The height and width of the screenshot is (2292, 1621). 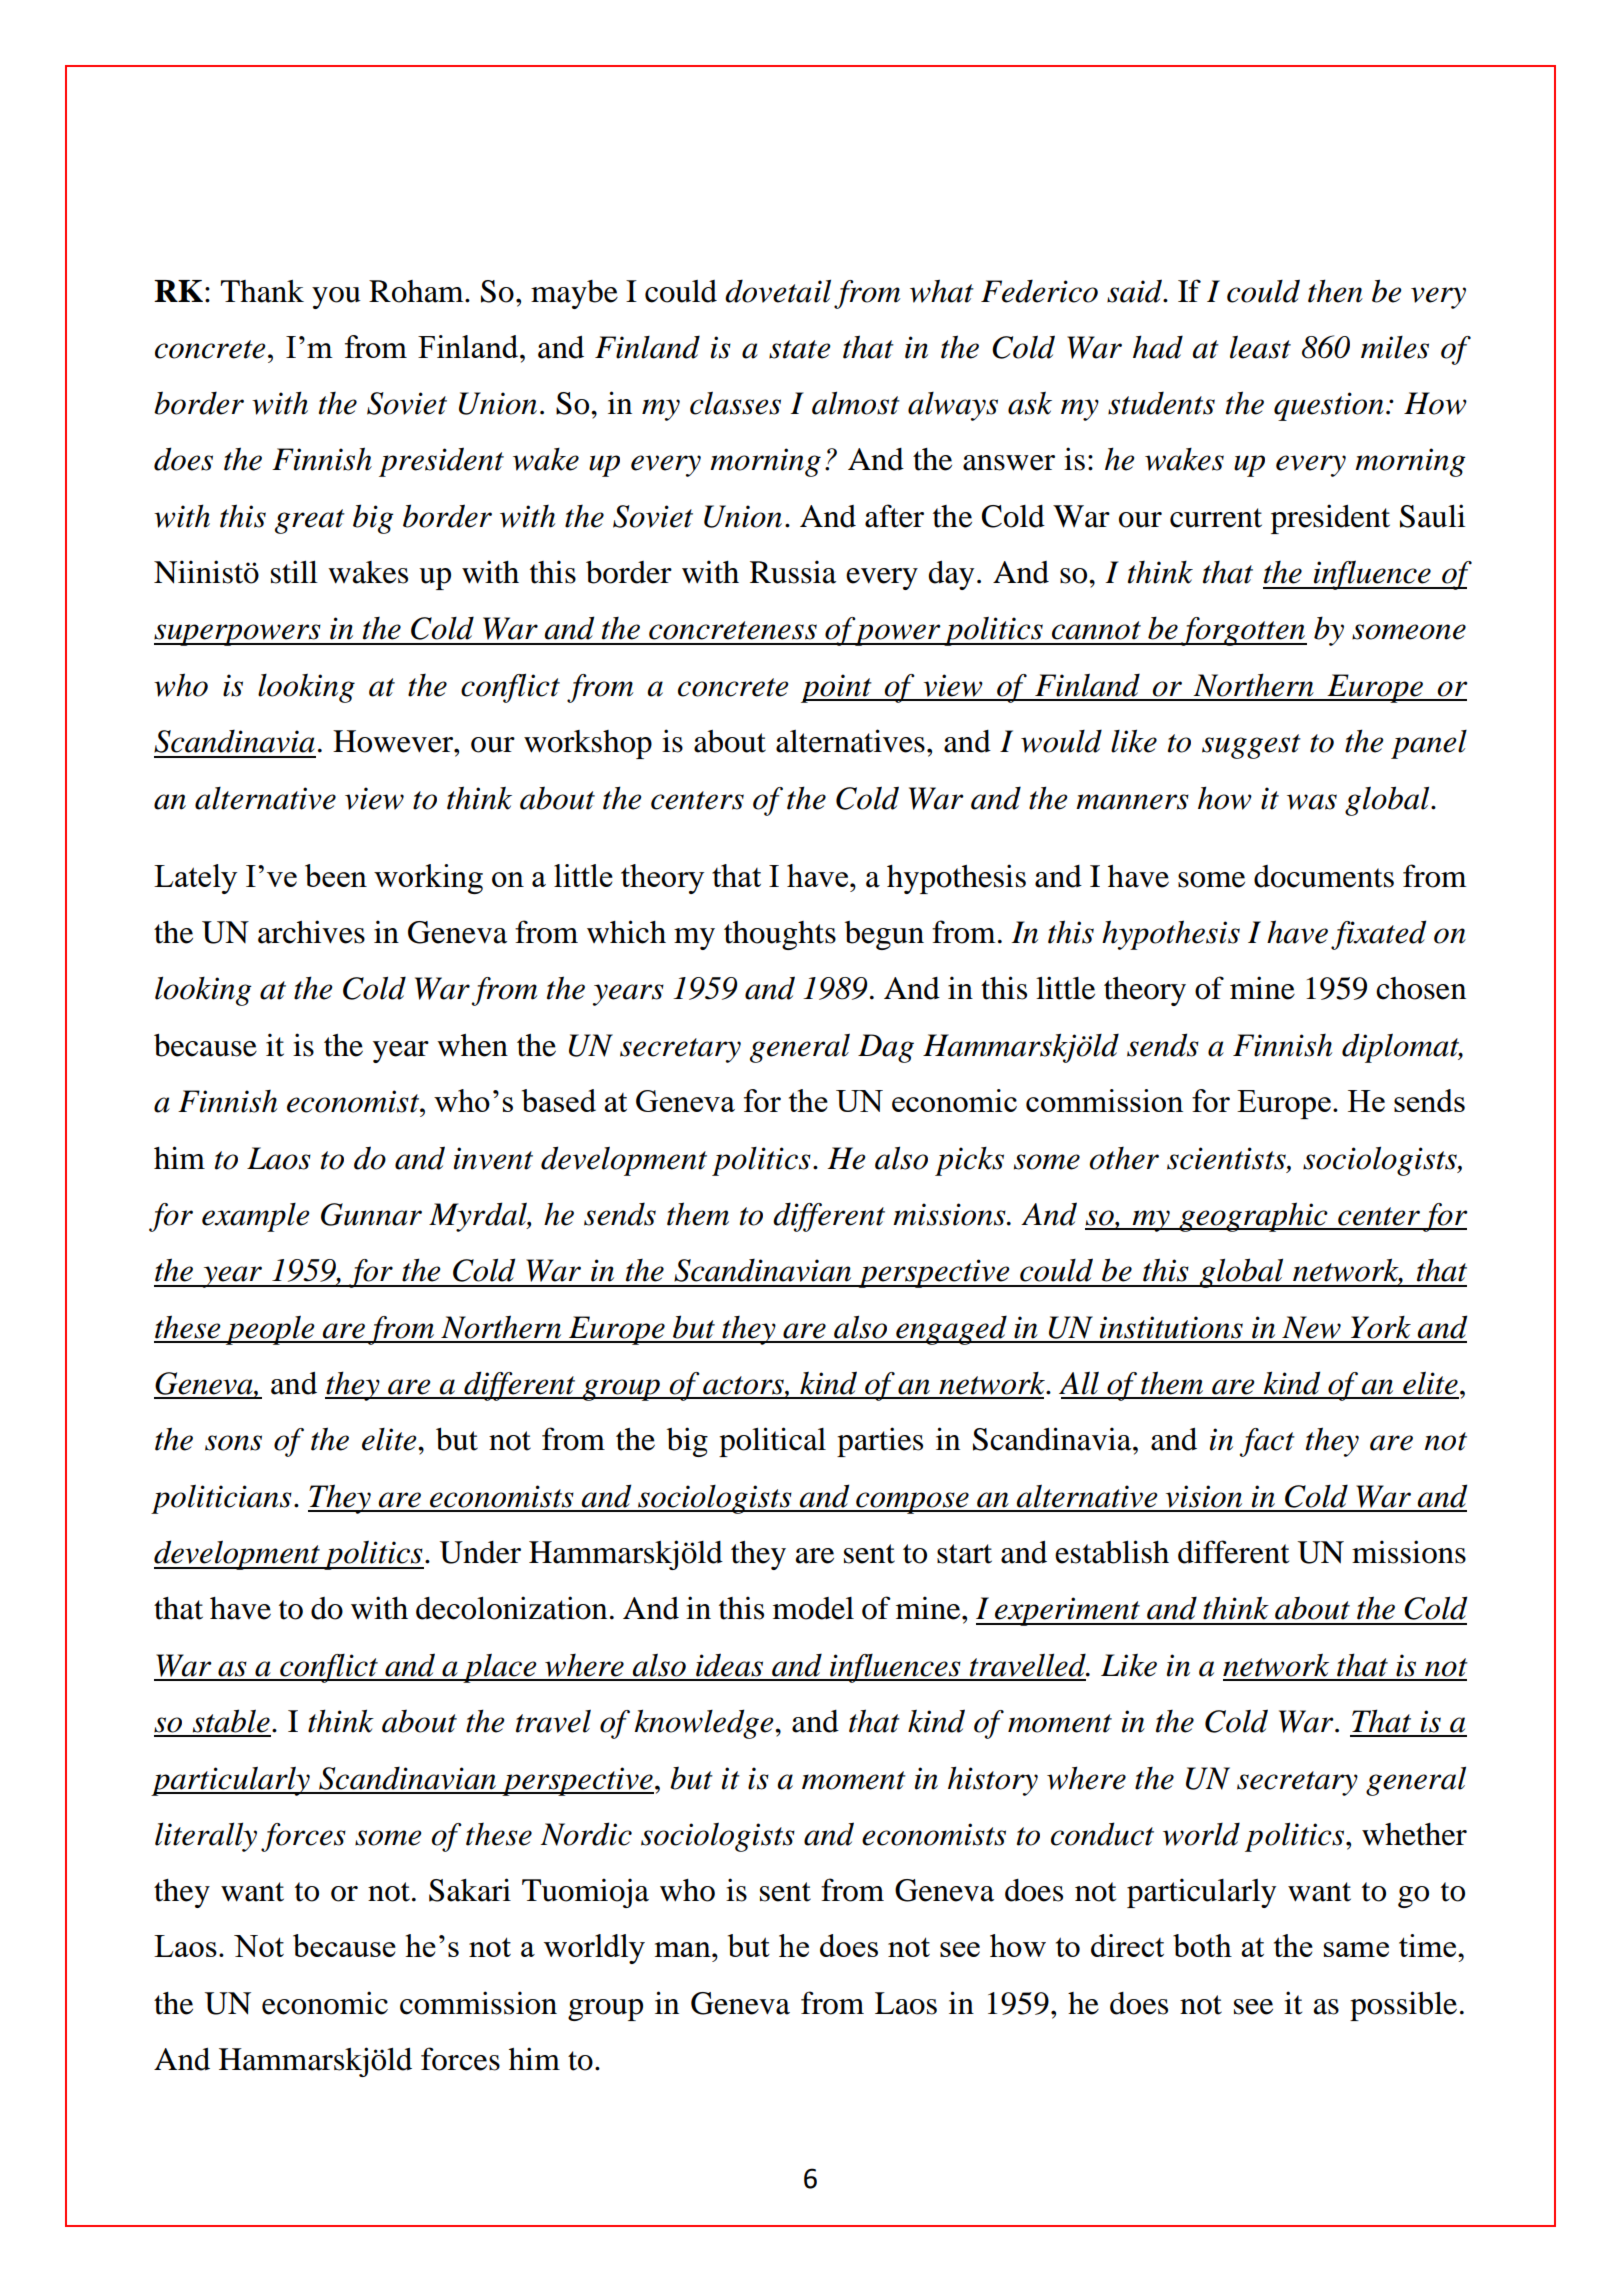 I want to click on fact, so click(x=1267, y=1442).
